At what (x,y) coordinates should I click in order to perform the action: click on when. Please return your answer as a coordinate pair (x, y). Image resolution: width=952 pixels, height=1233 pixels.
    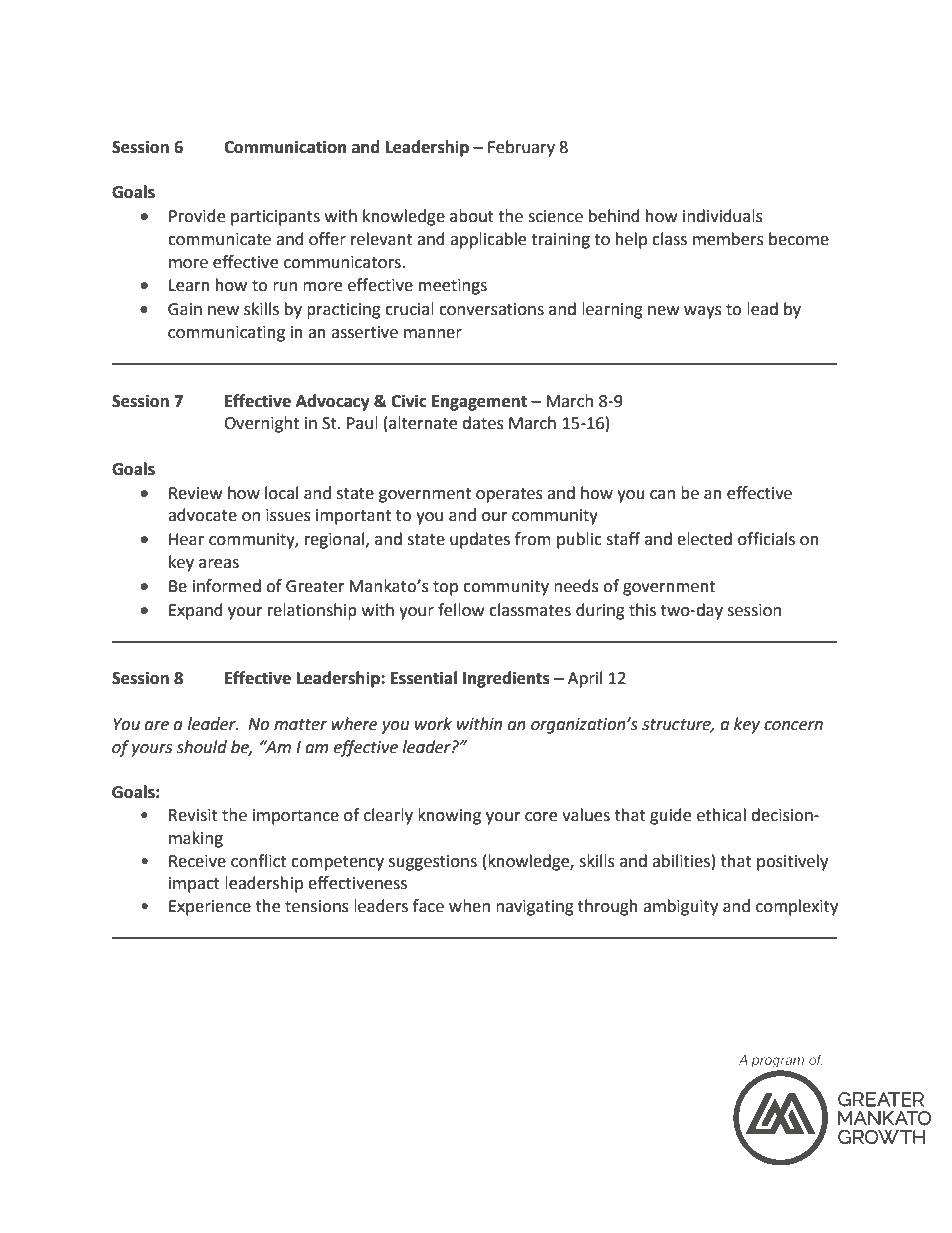
    Looking at the image, I should click on (469, 906).
